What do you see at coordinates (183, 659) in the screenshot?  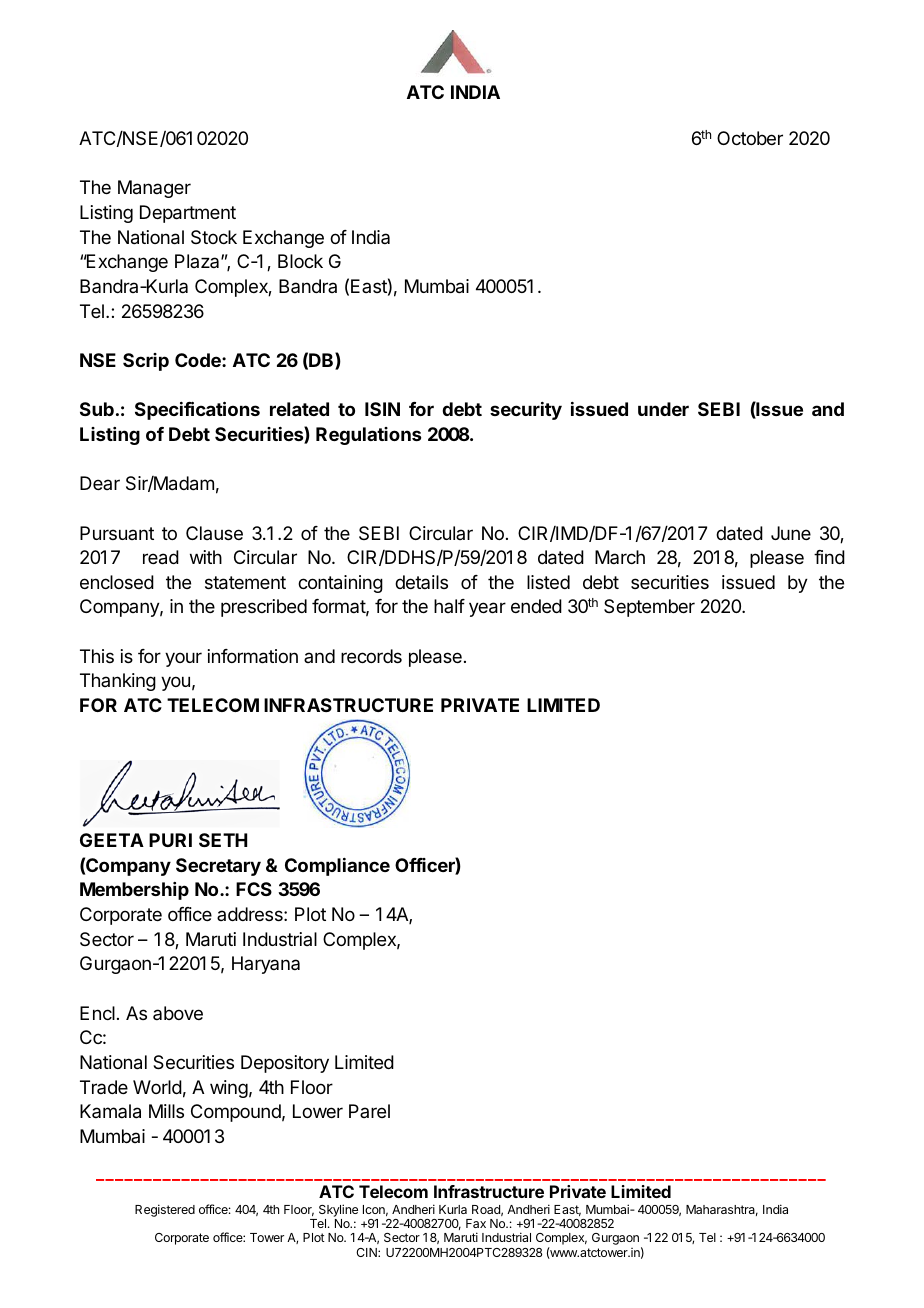 I see `your` at bounding box center [183, 659].
